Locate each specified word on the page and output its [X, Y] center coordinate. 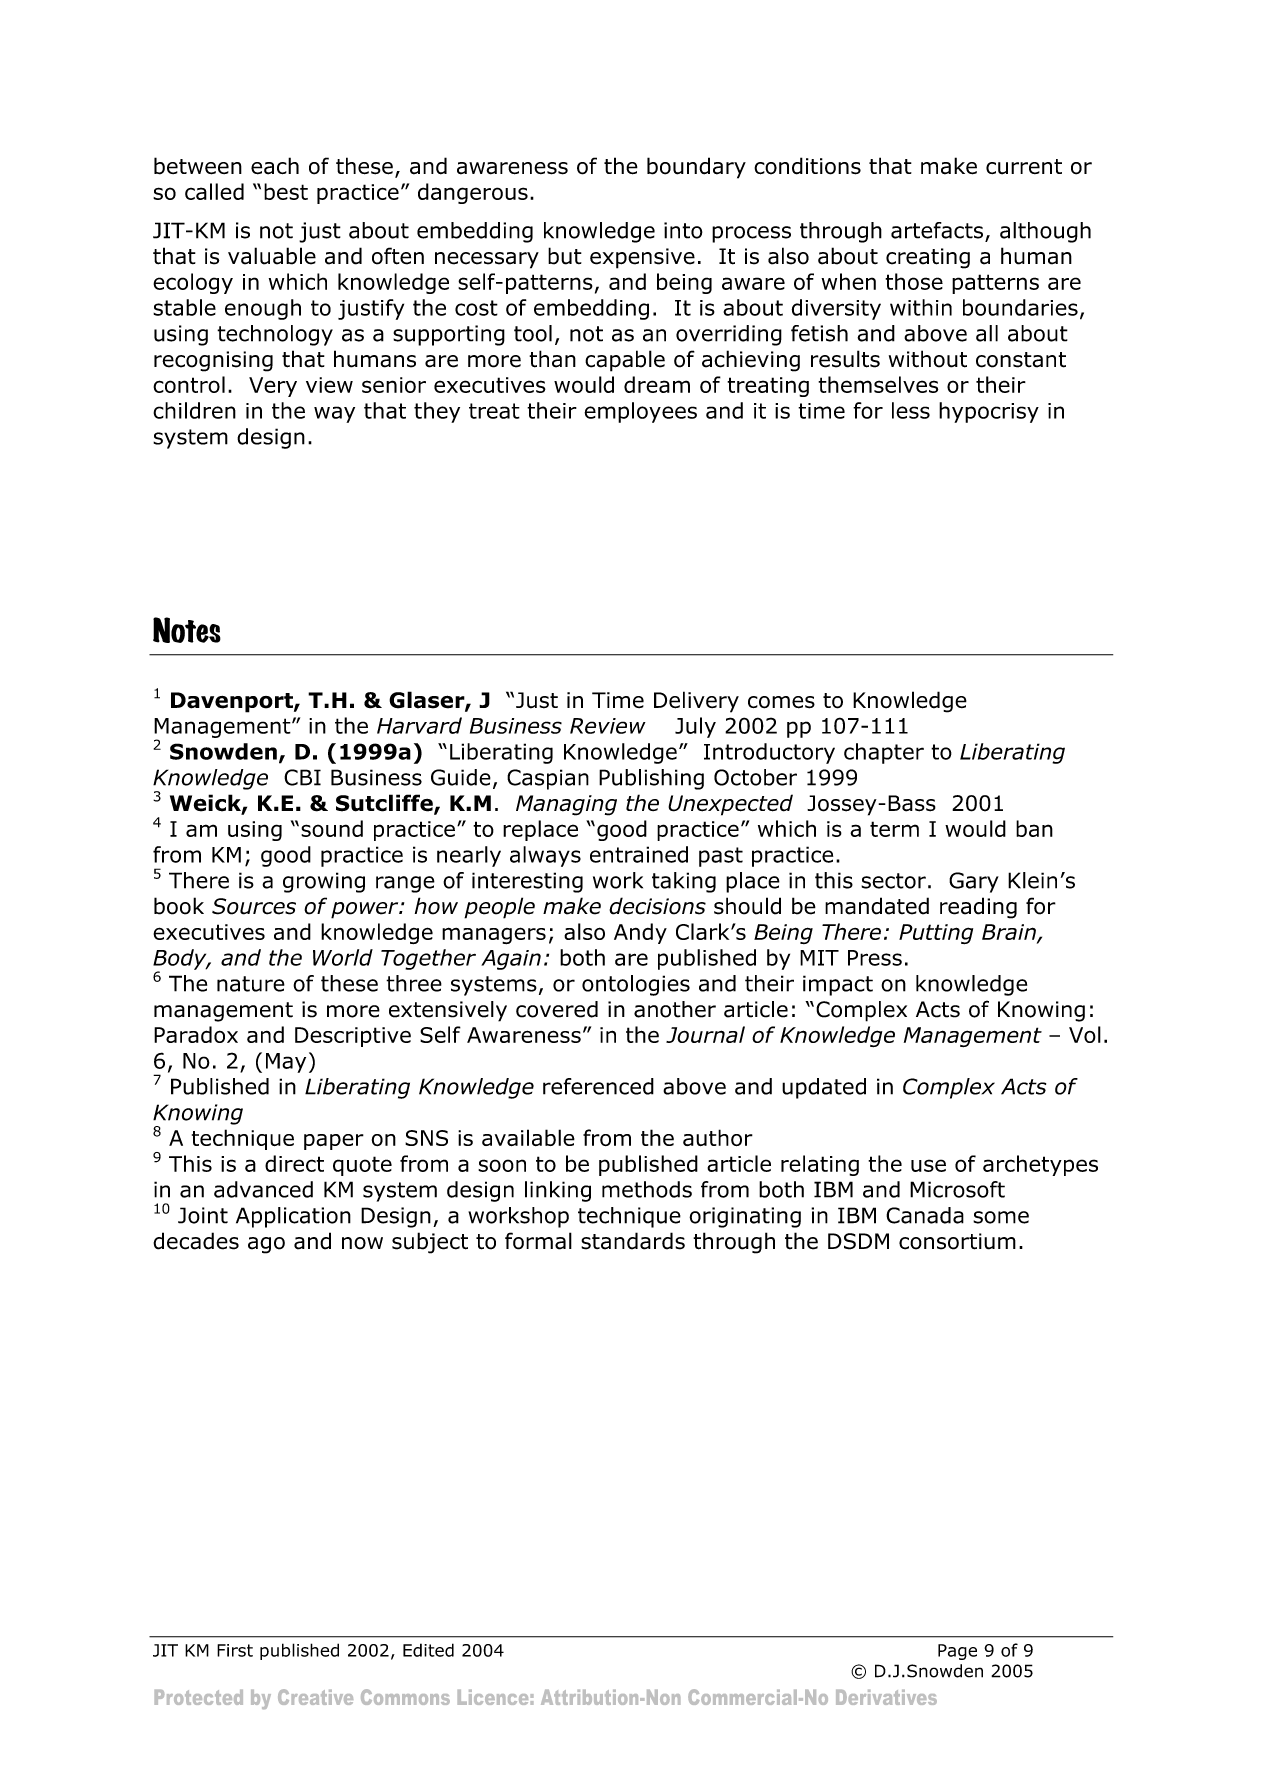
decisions [657, 906]
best [286, 191]
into [683, 230]
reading [978, 908]
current [1024, 167]
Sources [254, 906]
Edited [428, 1650]
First [235, 1650]
